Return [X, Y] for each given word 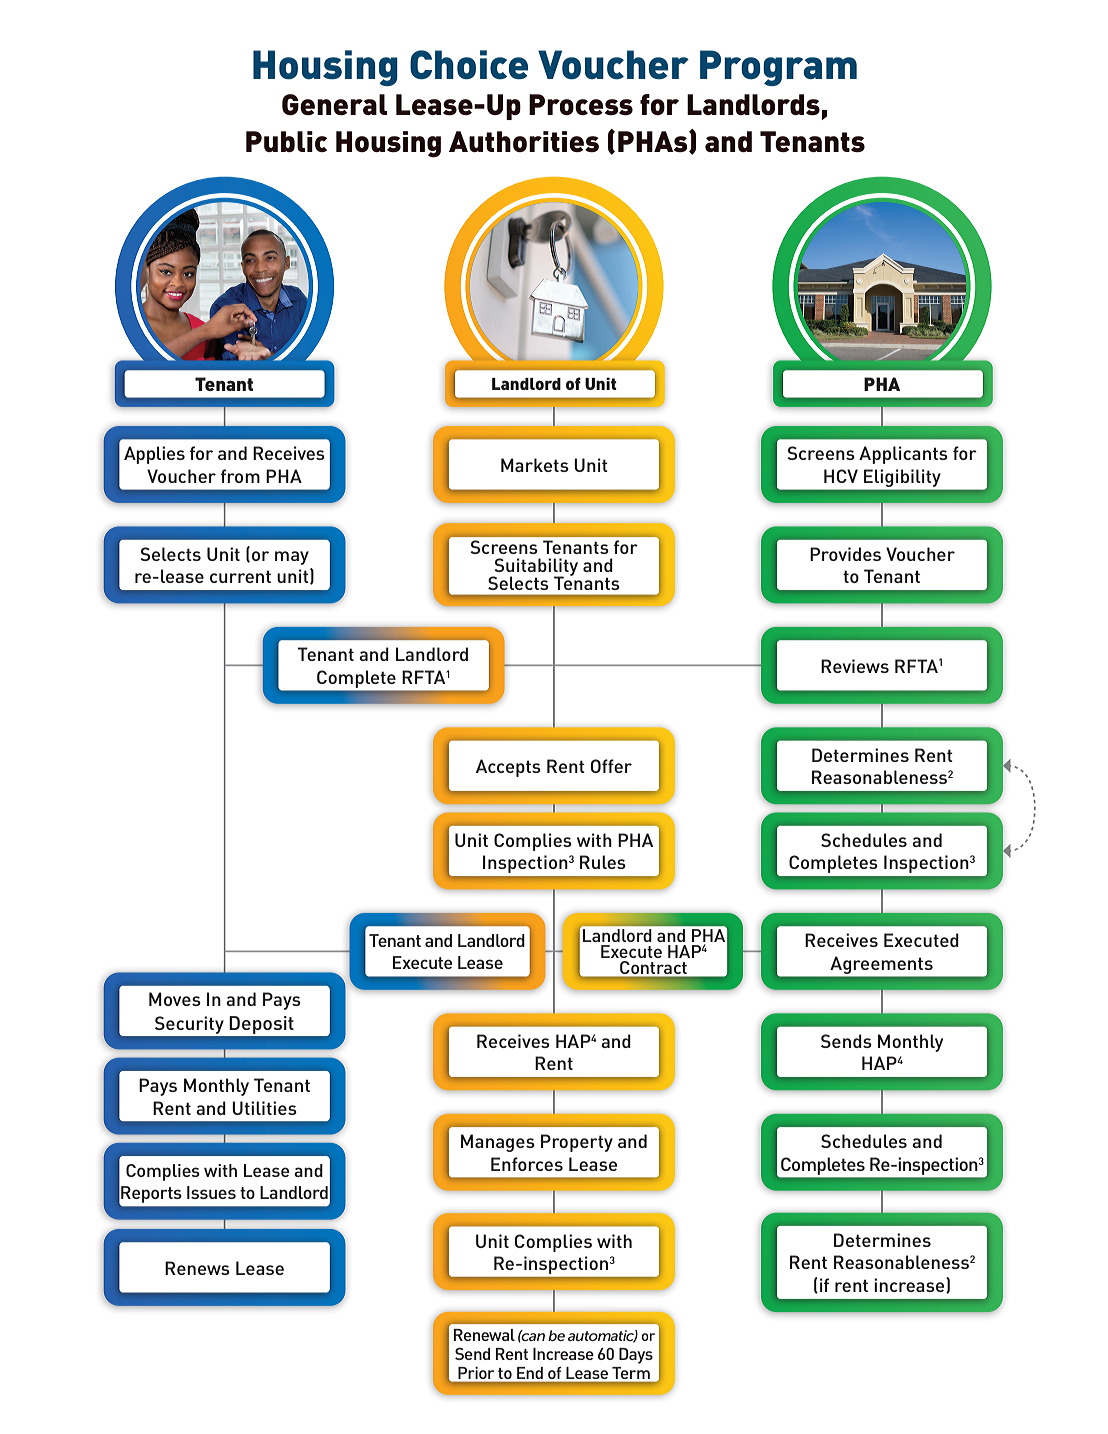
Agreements [882, 965]
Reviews [855, 666]
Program [778, 68]
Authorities [524, 141]
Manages [498, 1143]
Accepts [508, 768]
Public [286, 141]
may [292, 558]
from [240, 476]
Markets [535, 465]
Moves [175, 999]
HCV [841, 476]
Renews [197, 1268]
